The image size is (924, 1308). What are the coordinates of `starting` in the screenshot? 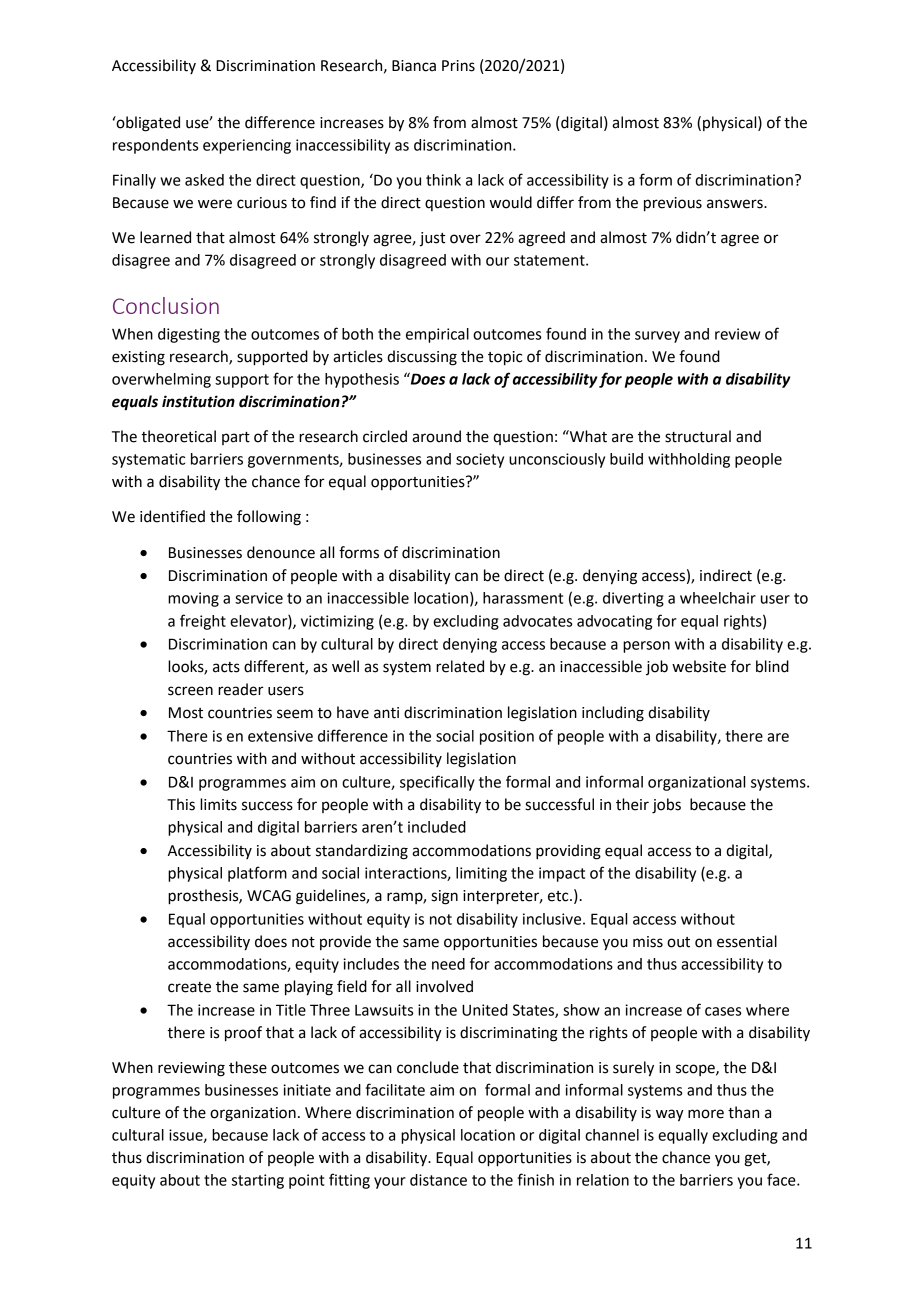 It's located at (258, 1181).
